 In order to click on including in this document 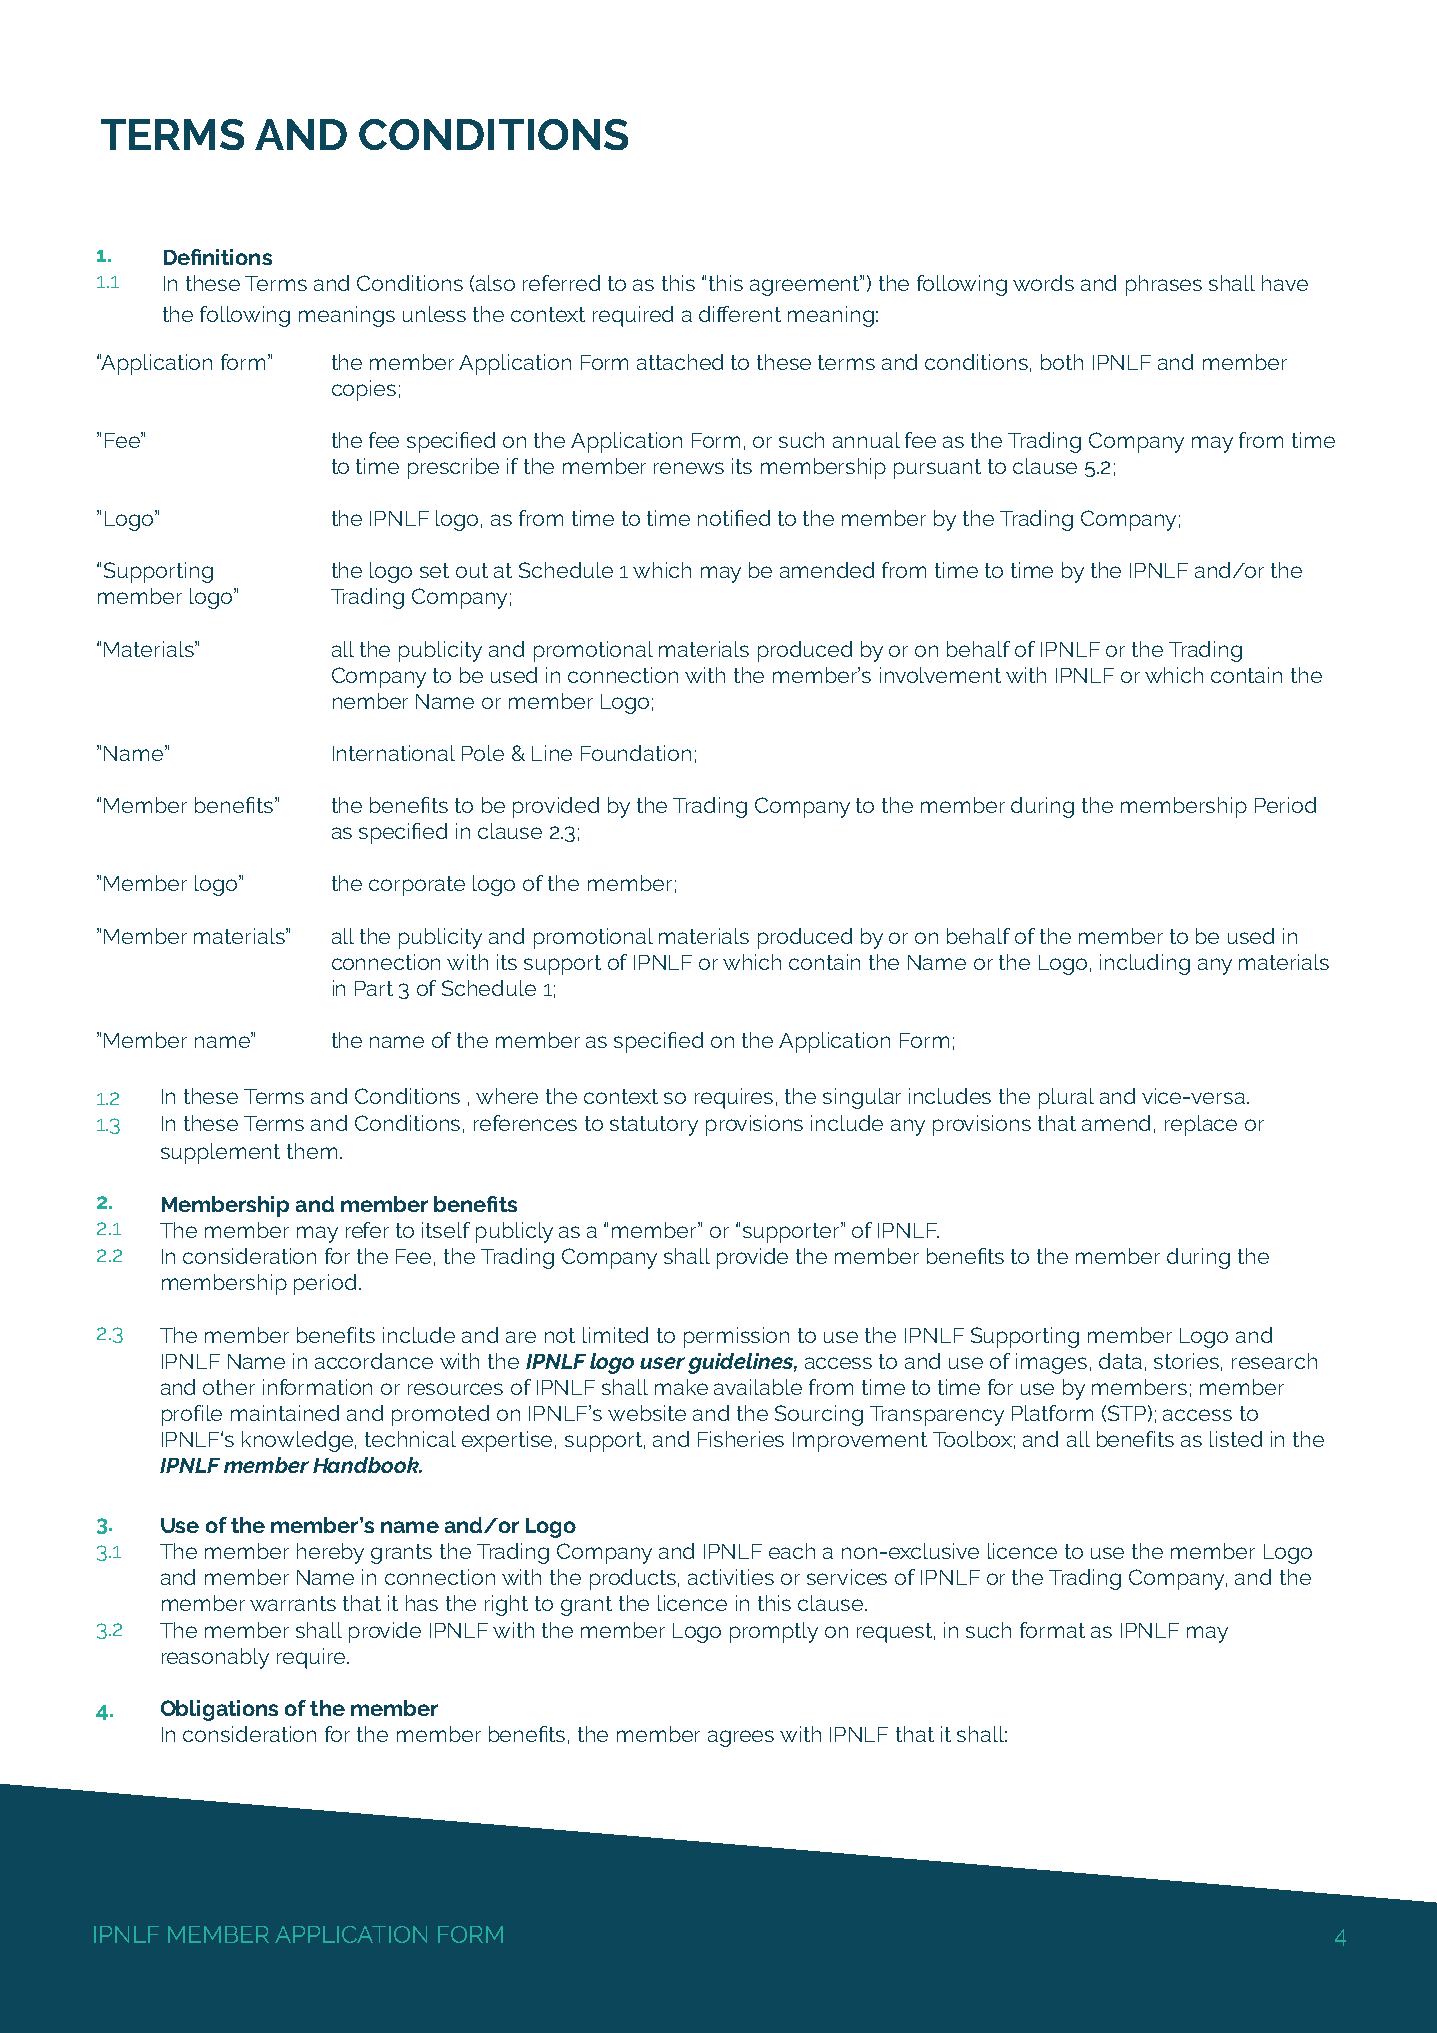, I will do `click(1145, 964)`.
